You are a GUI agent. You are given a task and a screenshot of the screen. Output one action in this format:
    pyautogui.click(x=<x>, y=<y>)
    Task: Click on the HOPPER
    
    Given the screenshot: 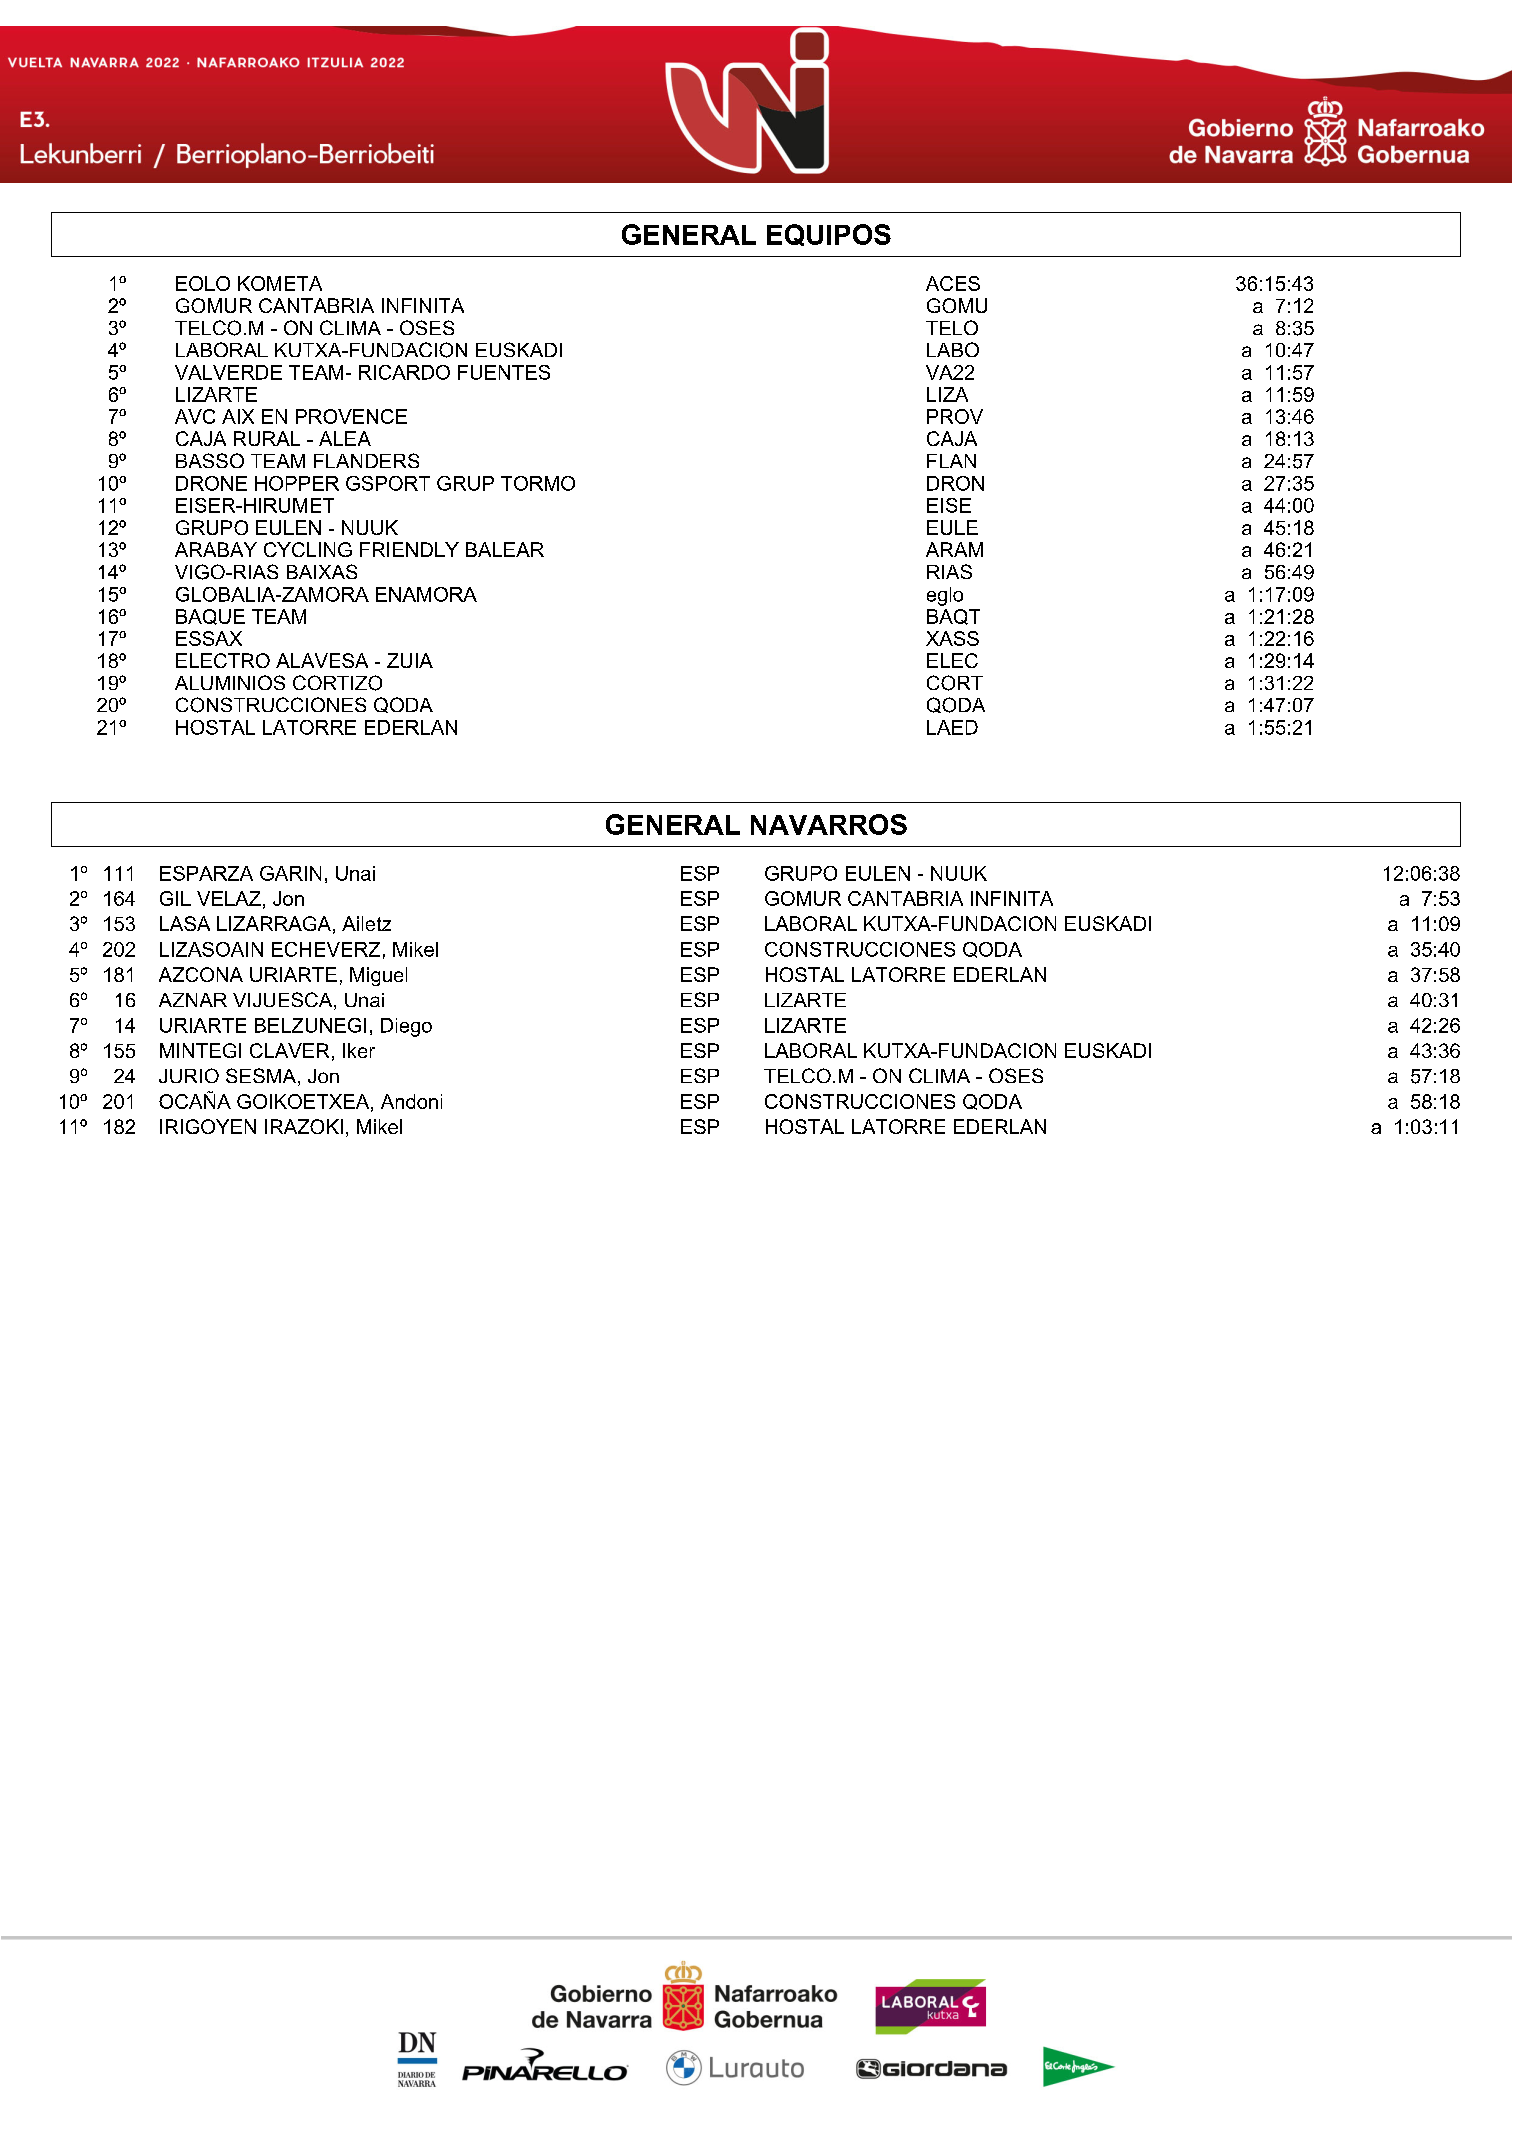 What is the action you would take?
    pyautogui.click(x=297, y=483)
